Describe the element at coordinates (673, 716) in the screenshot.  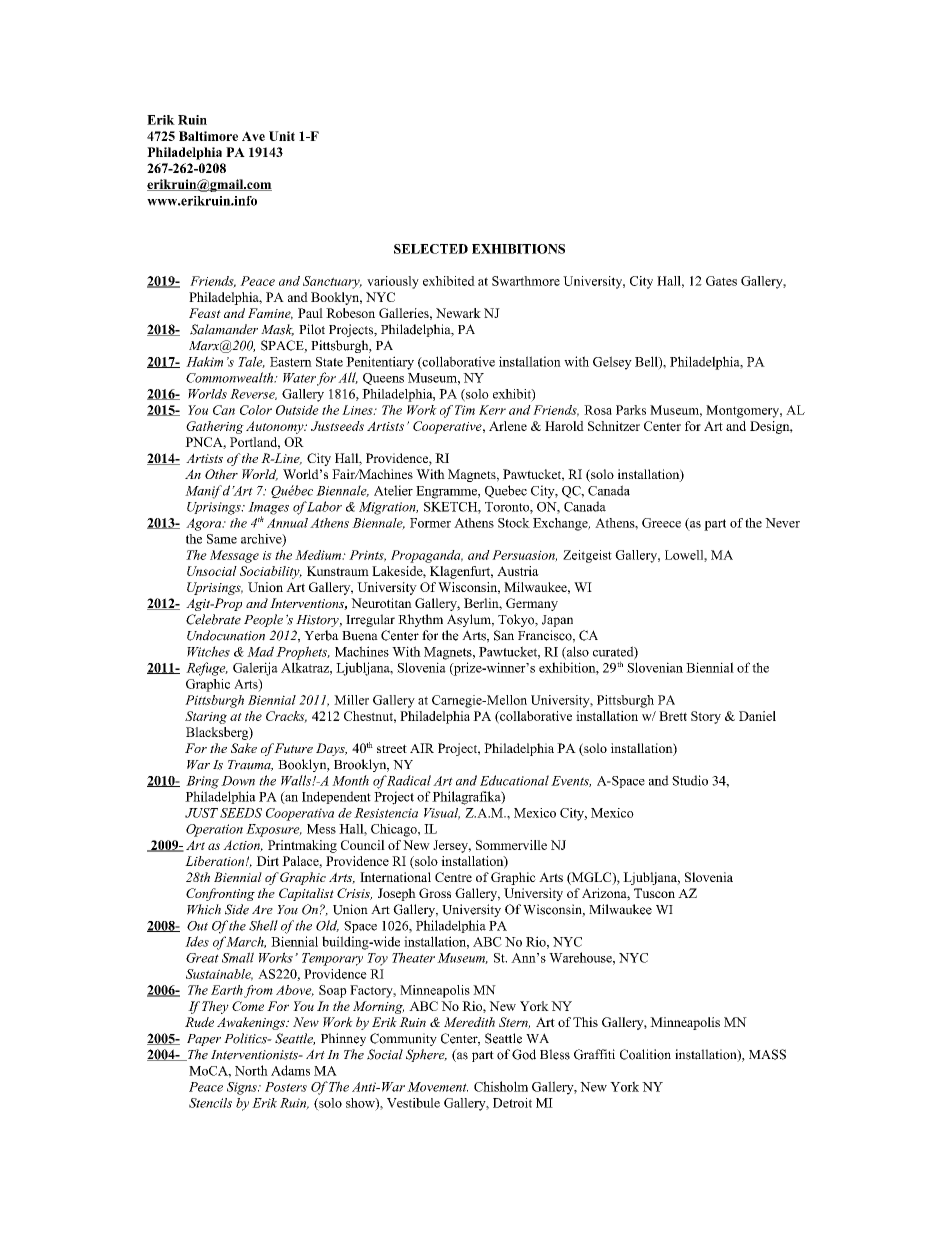
I see `Brett` at that location.
